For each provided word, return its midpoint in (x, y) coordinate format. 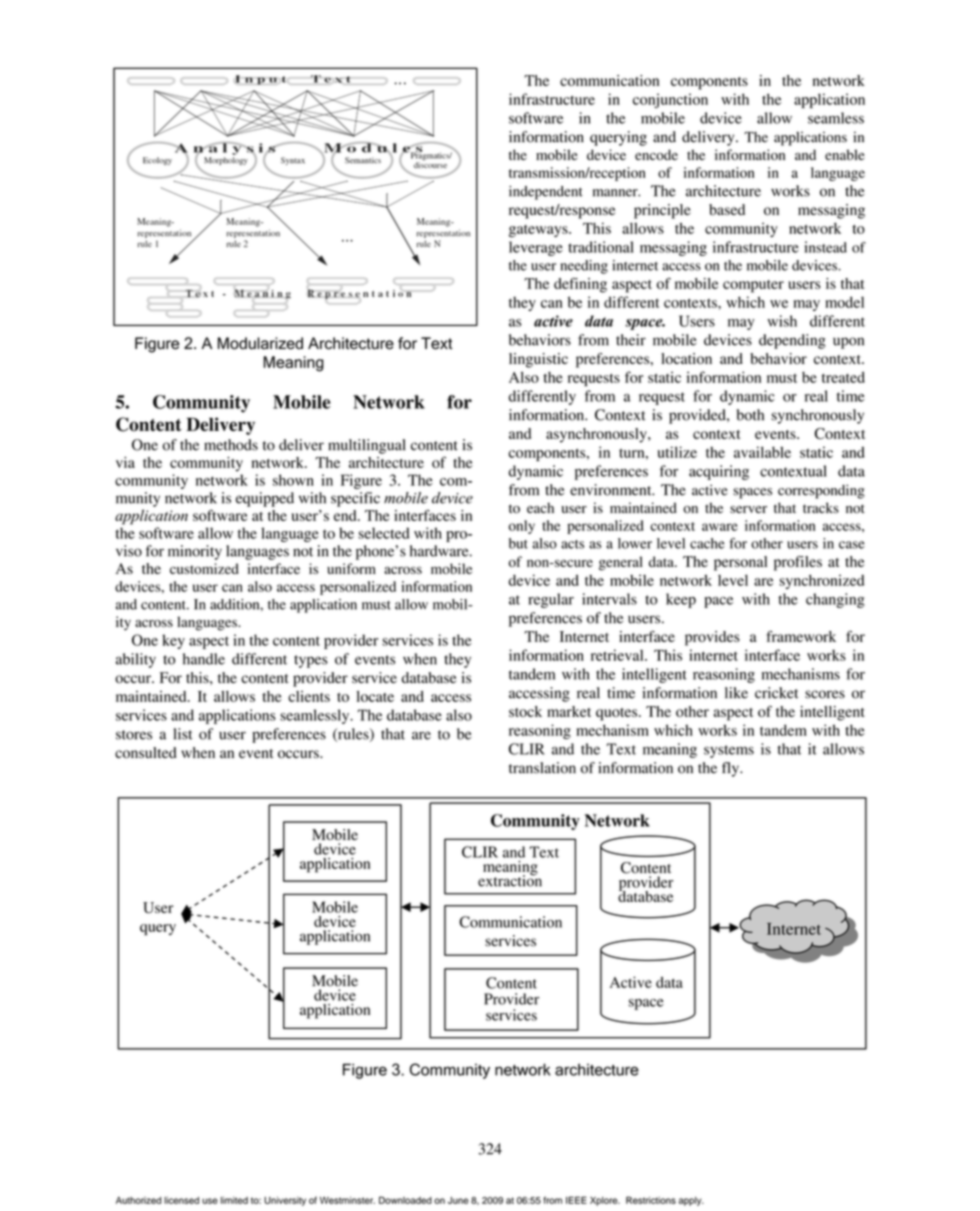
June (458, 1200)
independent (546, 193)
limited (234, 1200)
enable (844, 154)
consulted (146, 752)
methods (231, 445)
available (762, 452)
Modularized (260, 343)
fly (731, 769)
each (540, 507)
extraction (510, 880)
